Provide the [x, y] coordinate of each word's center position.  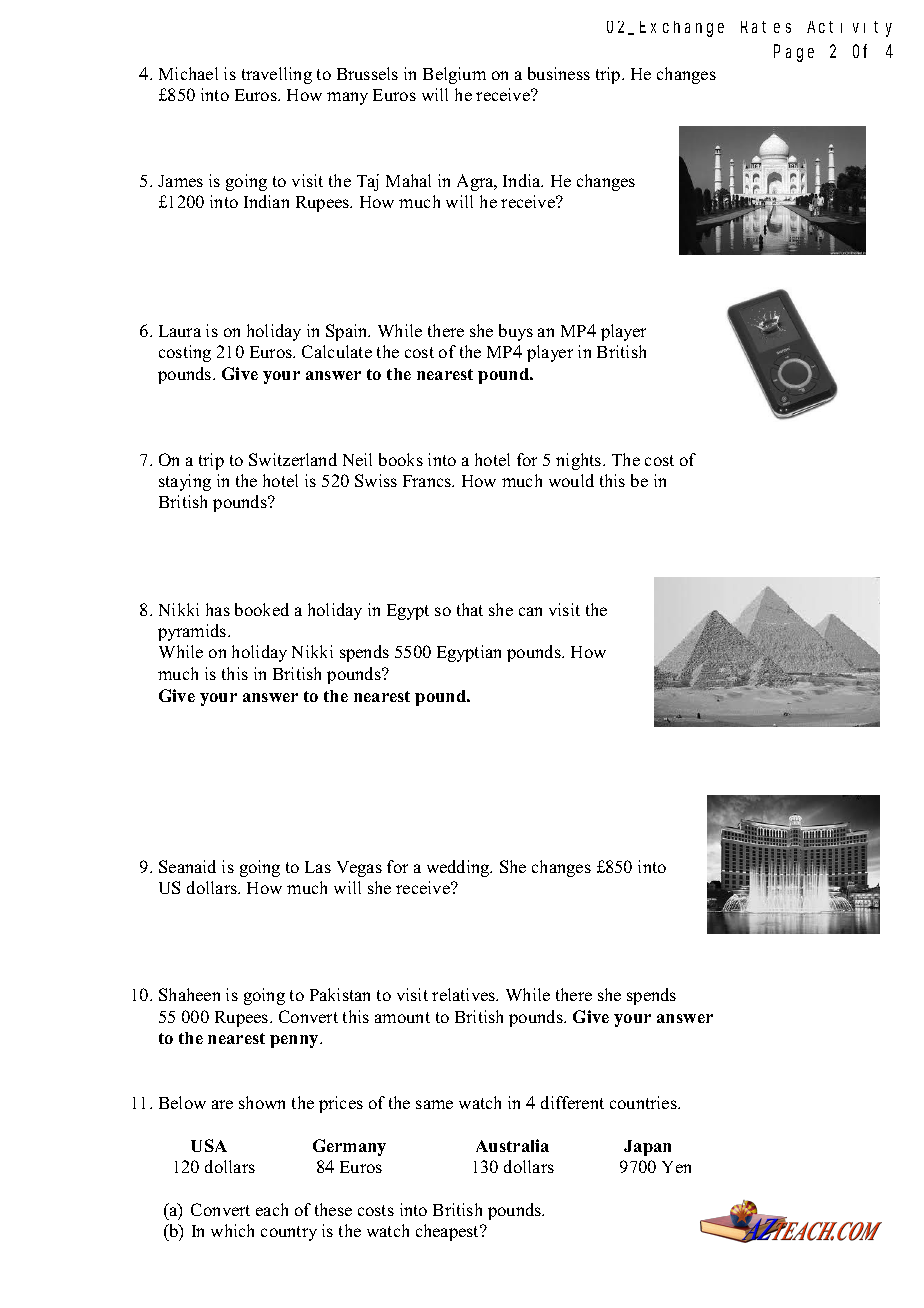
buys [516, 332]
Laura [180, 331]
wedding [459, 868]
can [530, 611]
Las [318, 867]
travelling [277, 75]
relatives [465, 994]
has [218, 609]
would [571, 480]
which [232, 1230]
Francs [428, 481]
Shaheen [189, 994]
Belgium [454, 75]
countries [644, 1102]
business [559, 73]
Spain [348, 332]
